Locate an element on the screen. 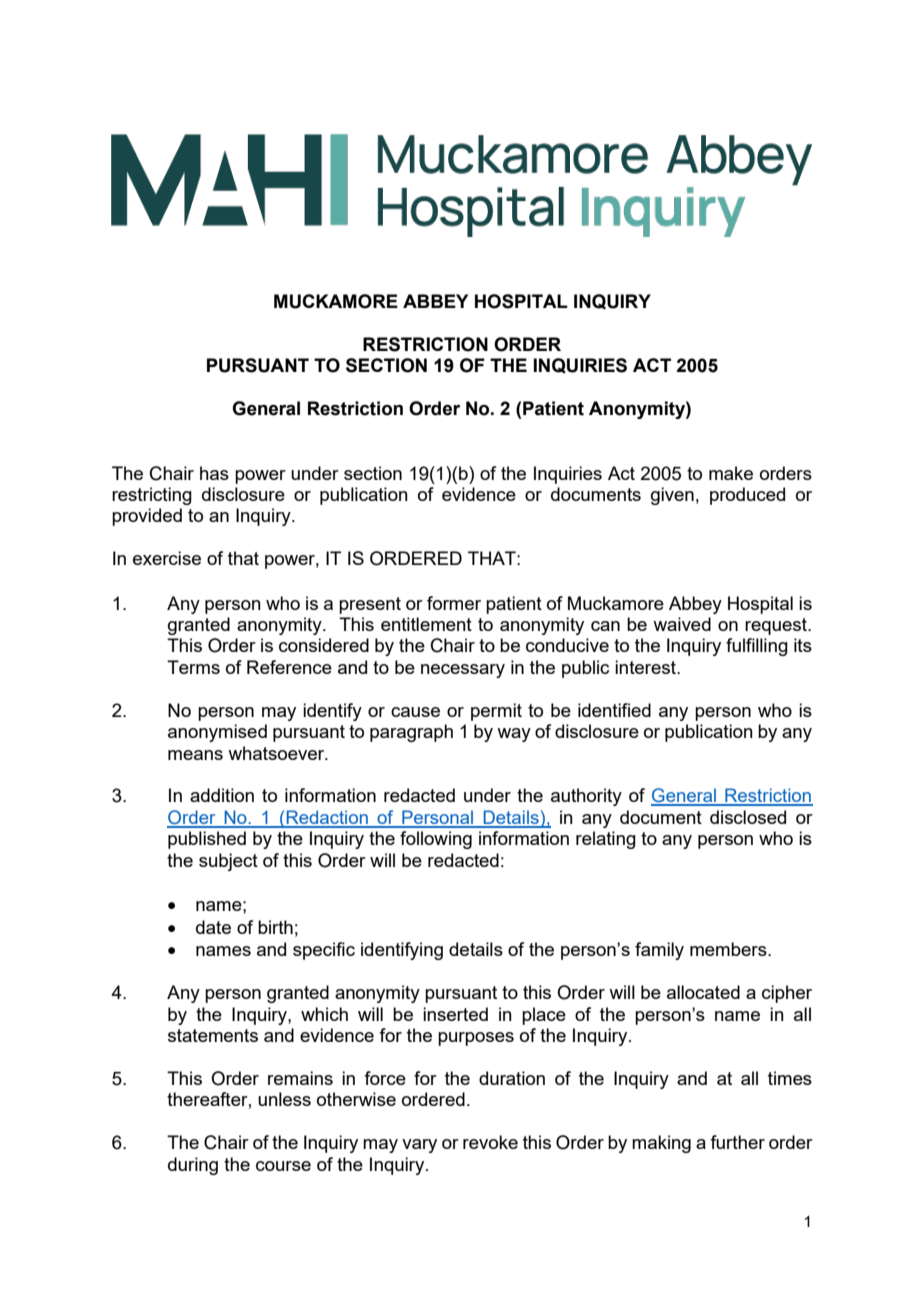 The width and height of the screenshot is (924, 1308). identified is located at coordinates (614, 710).
